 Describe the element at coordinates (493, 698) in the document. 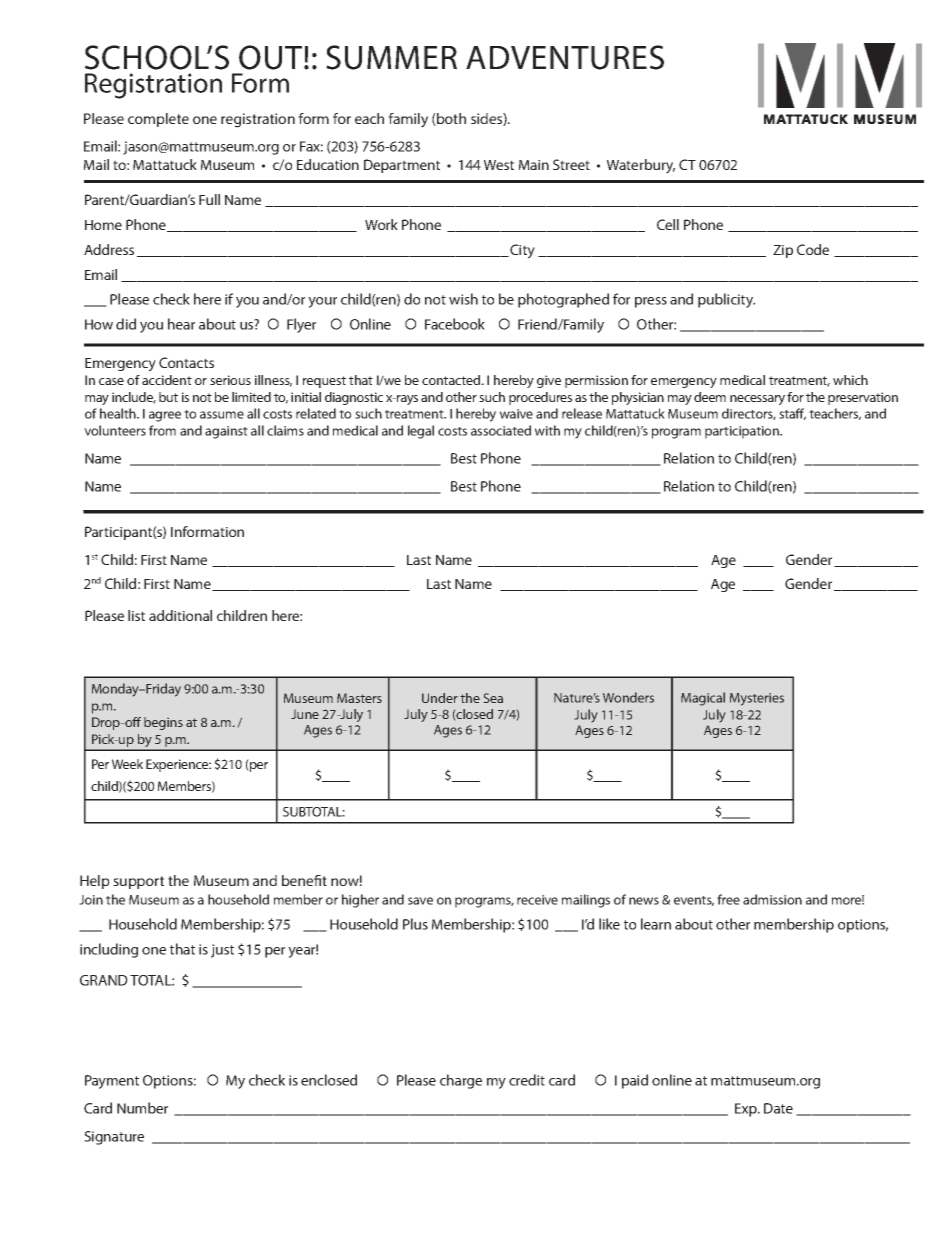

I see `Sea` at that location.
